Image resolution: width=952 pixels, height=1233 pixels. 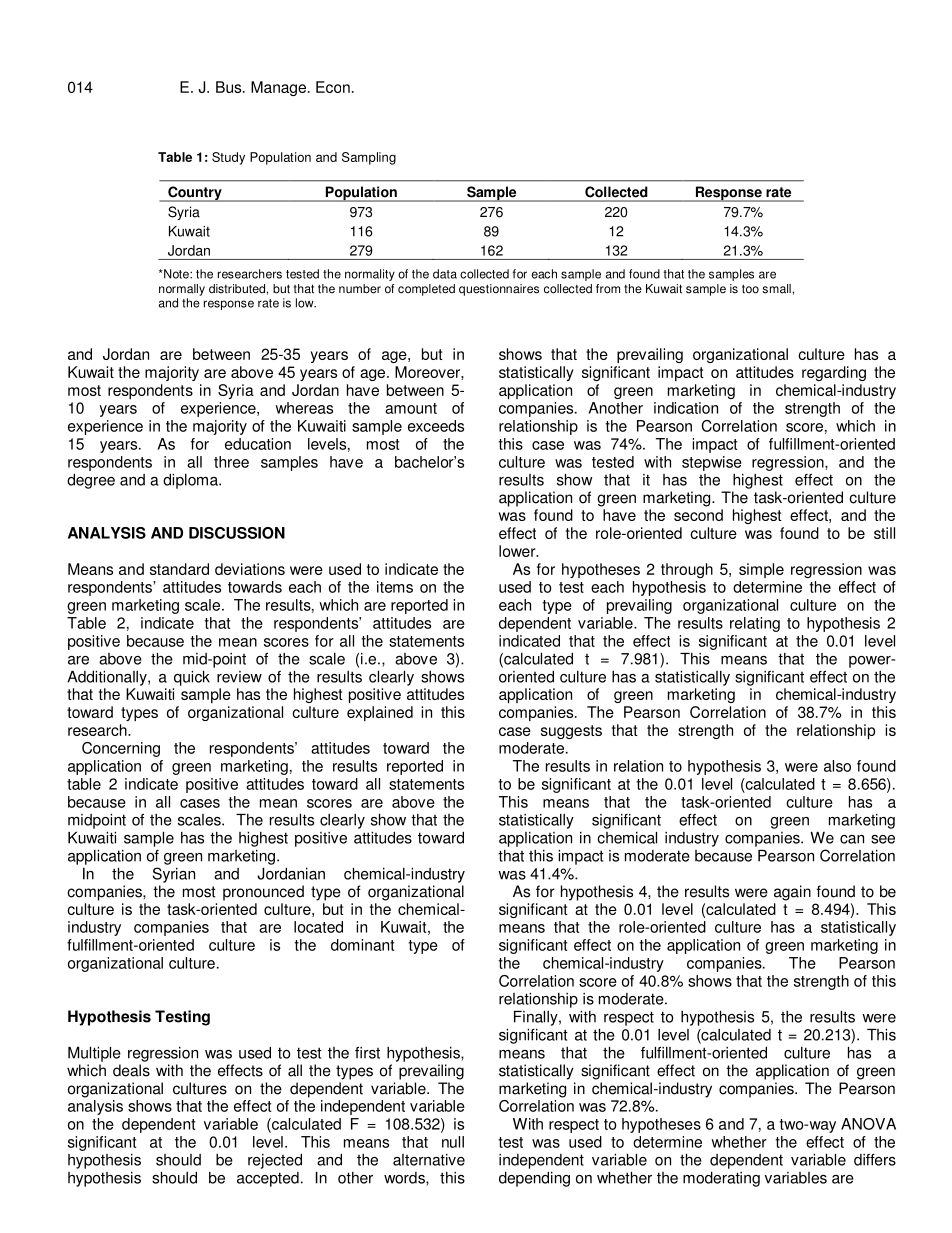 I want to click on Sampling, so click(x=369, y=158).
